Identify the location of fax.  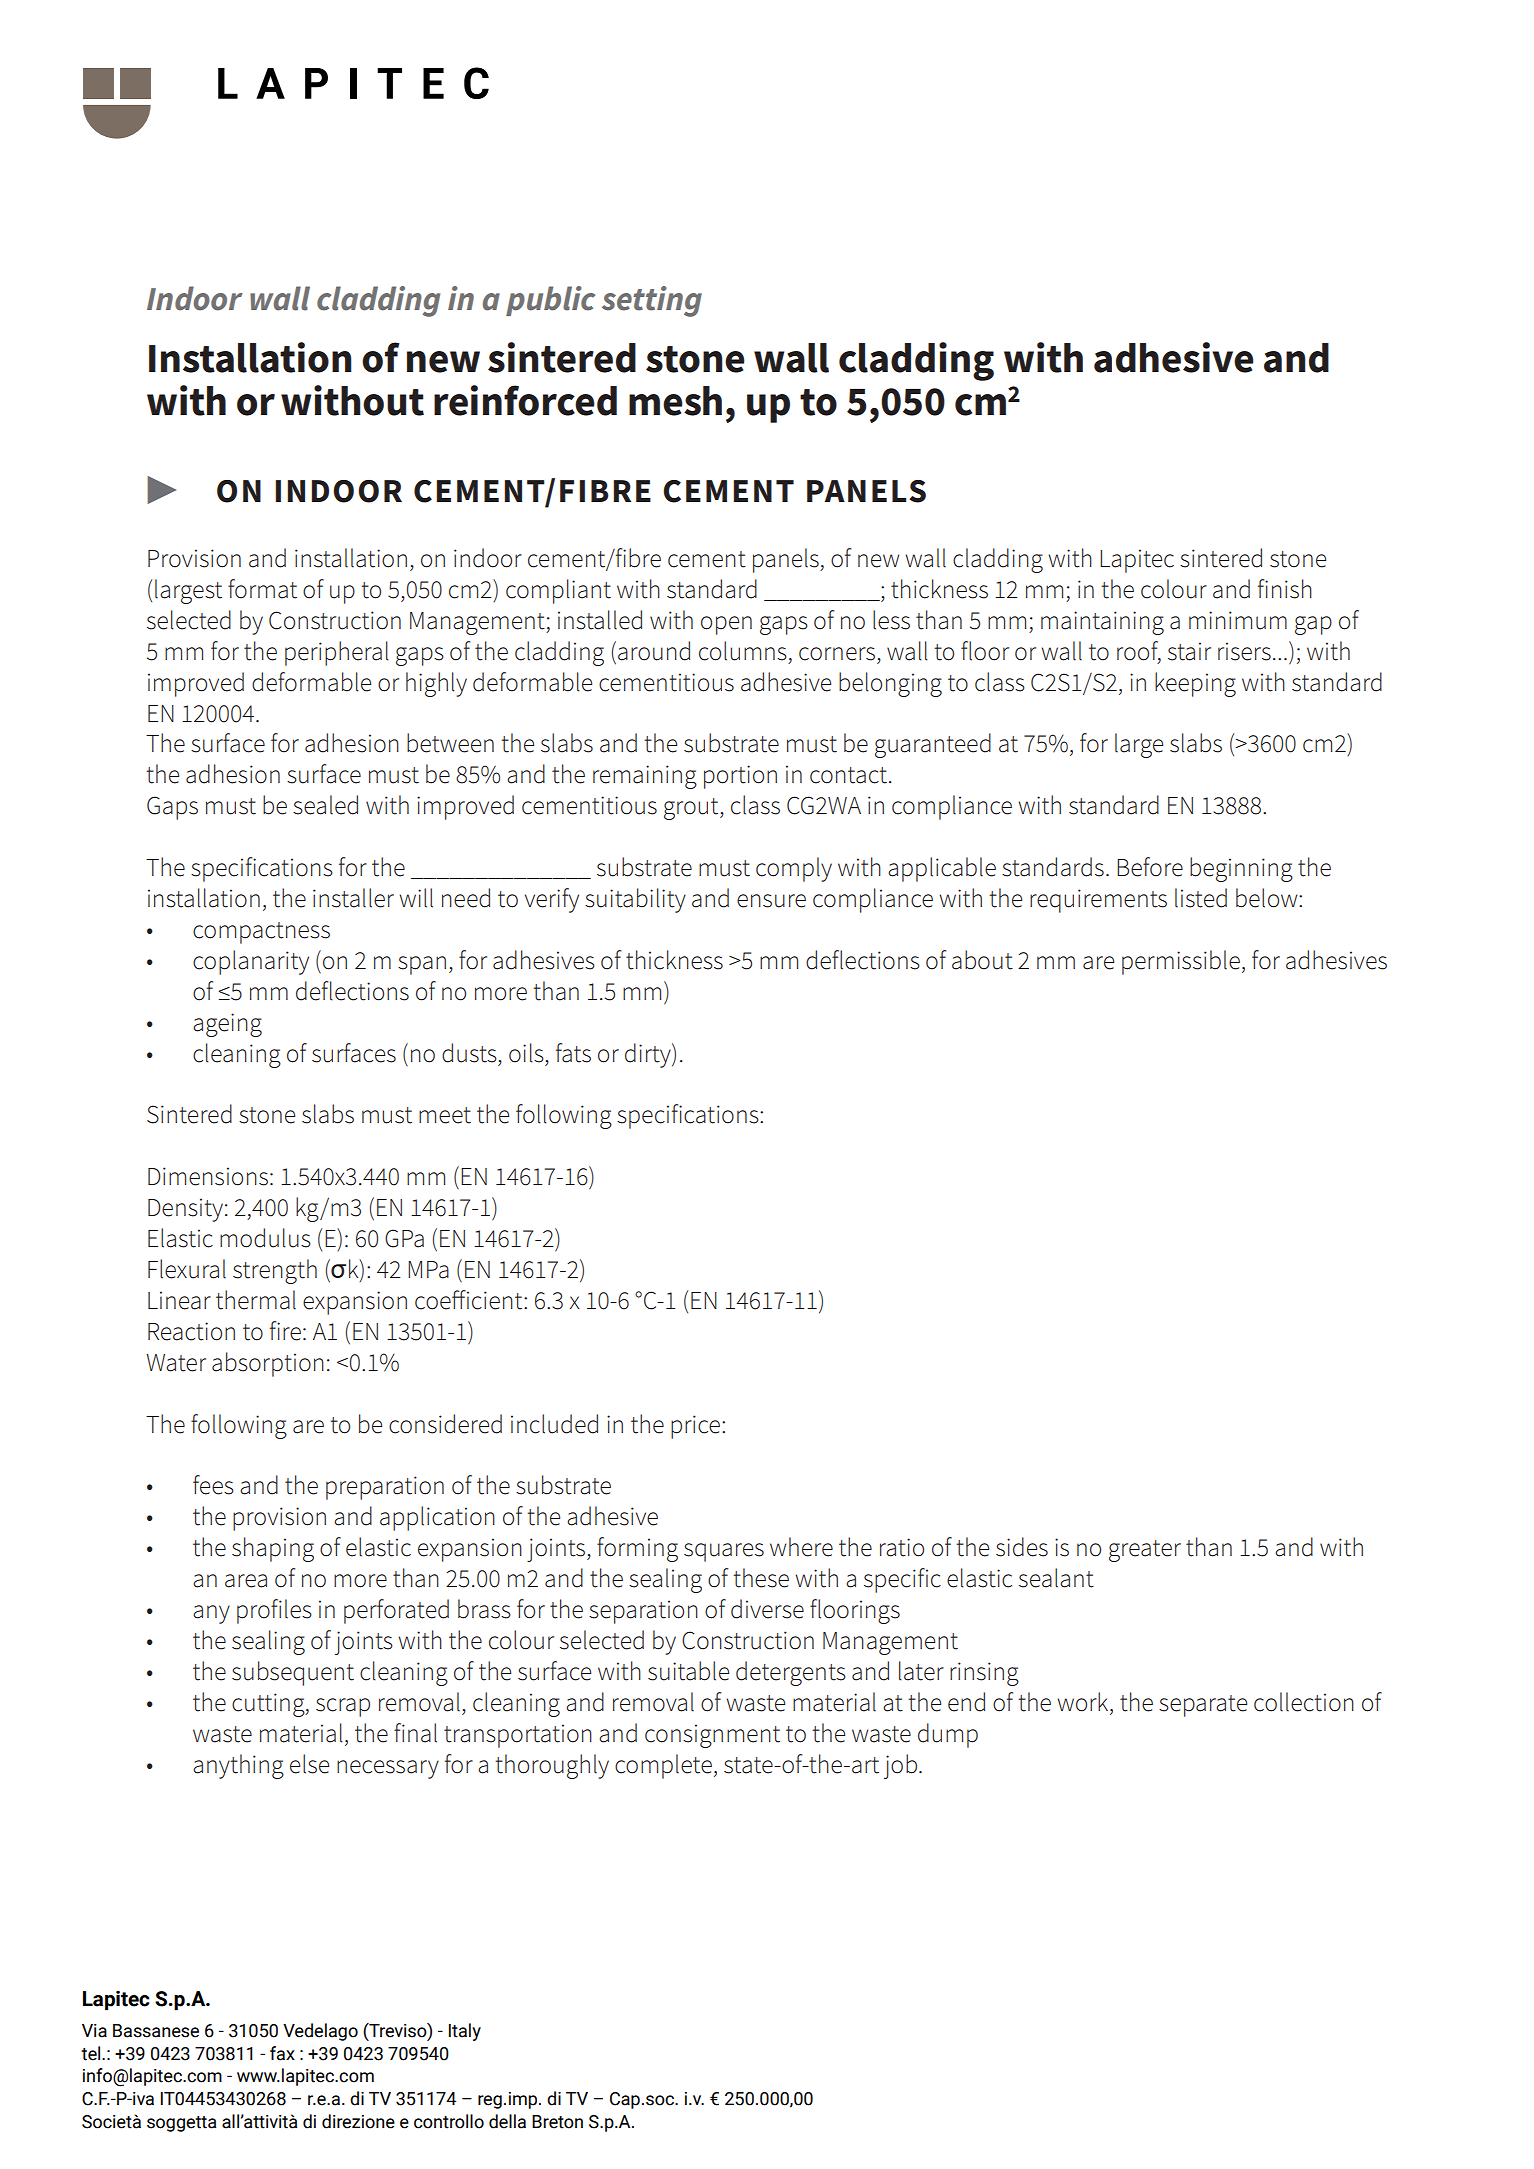
(282, 2053).
